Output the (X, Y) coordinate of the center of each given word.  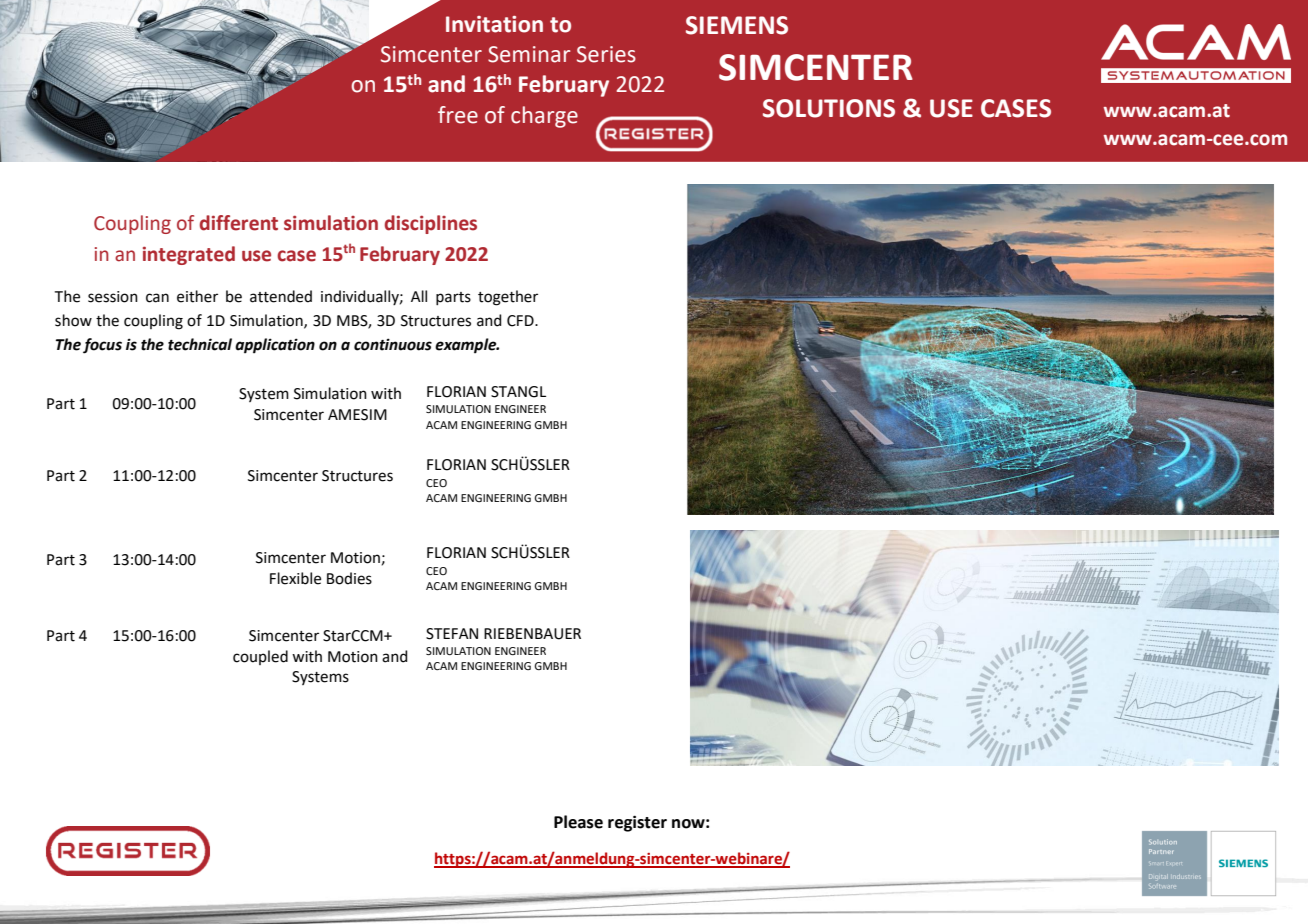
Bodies (349, 578)
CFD (521, 321)
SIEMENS (737, 25)
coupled (260, 657)
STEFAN (452, 634)
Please (578, 822)
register (637, 823)
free (458, 115)
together (508, 298)
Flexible (295, 578)
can (157, 298)
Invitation (494, 24)
